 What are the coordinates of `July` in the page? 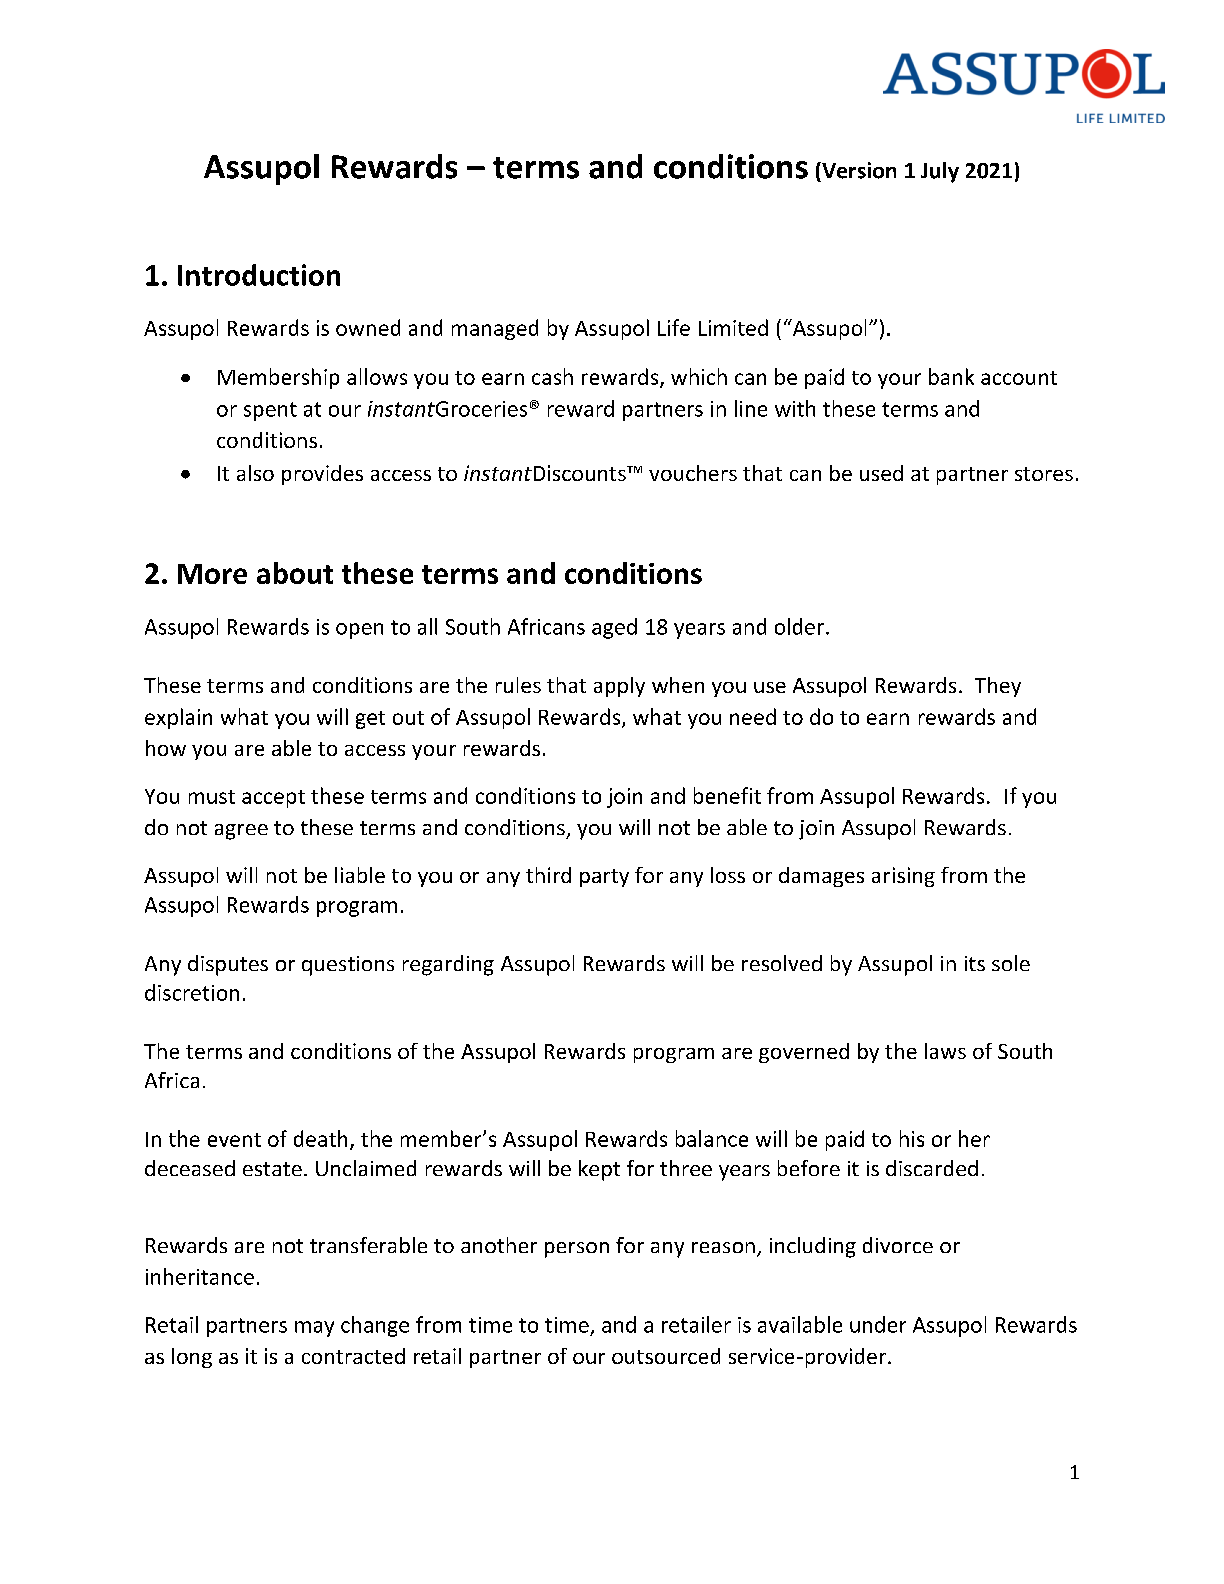 It's located at (940, 172).
